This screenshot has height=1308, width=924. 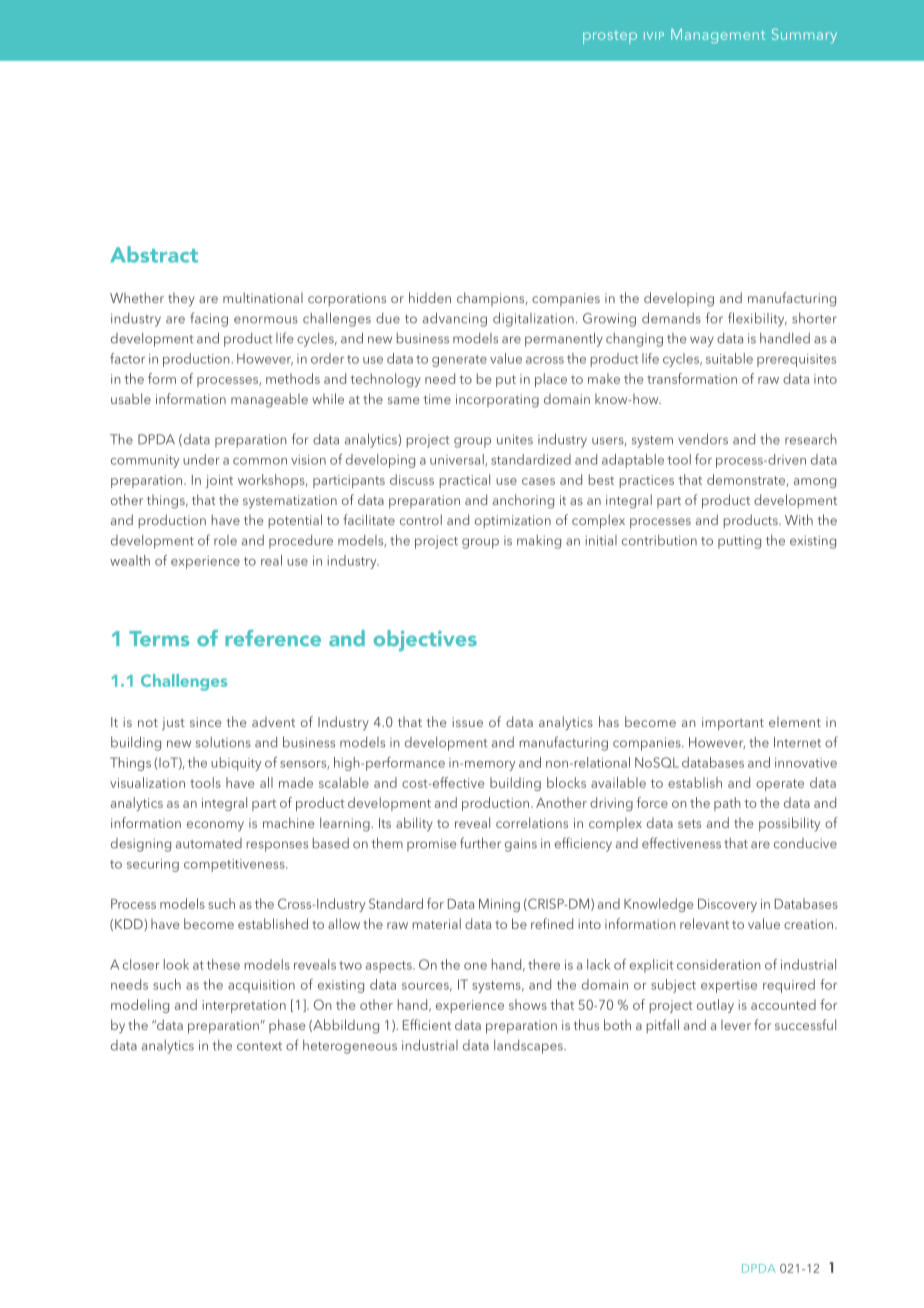 I want to click on Efficient, so click(x=427, y=1024).
